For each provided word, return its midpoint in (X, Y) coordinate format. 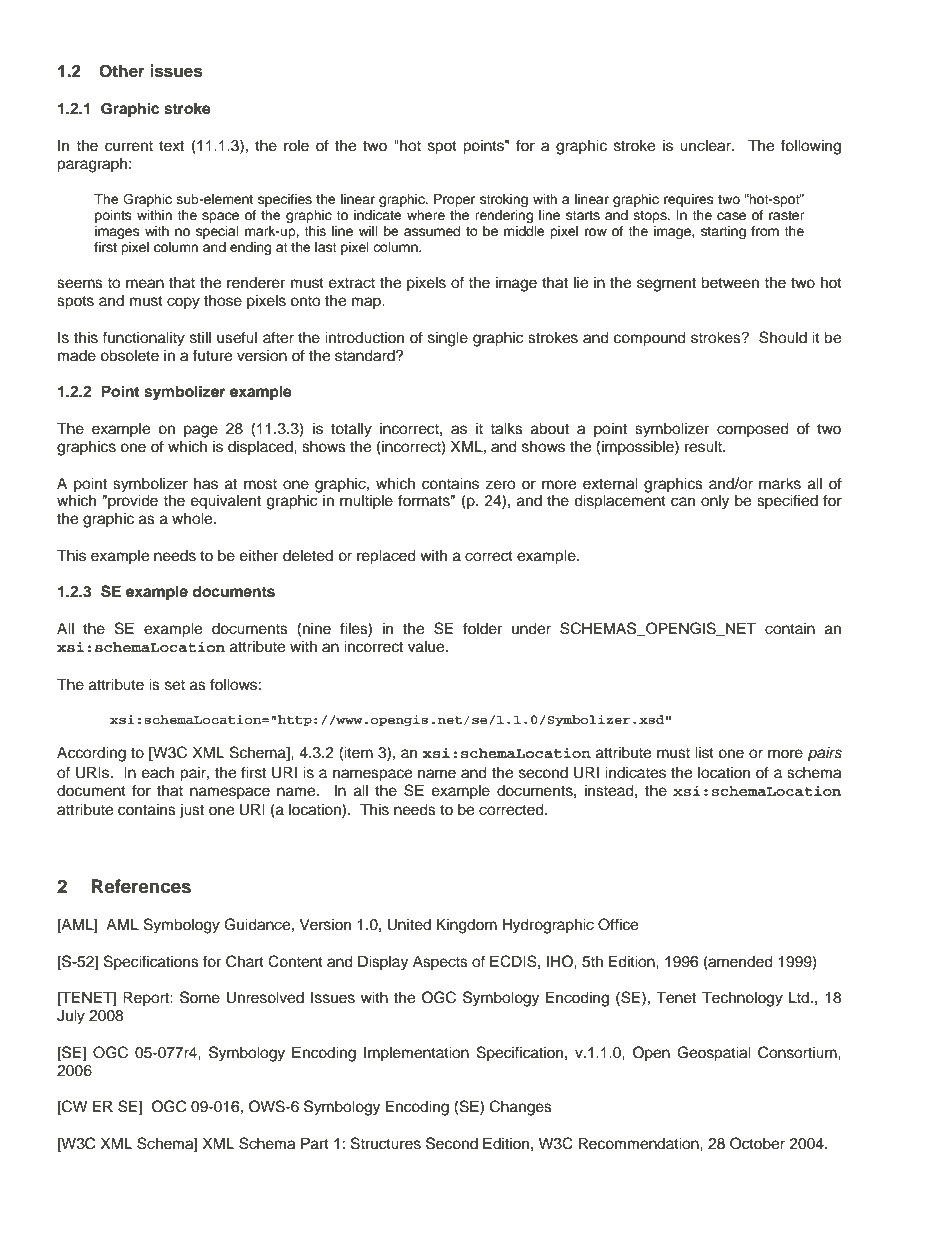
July (71, 1017)
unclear (706, 145)
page (201, 431)
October (757, 1143)
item (358, 752)
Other (122, 71)
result (704, 447)
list (704, 752)
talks (506, 428)
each (158, 773)
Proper (454, 200)
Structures (386, 1143)
